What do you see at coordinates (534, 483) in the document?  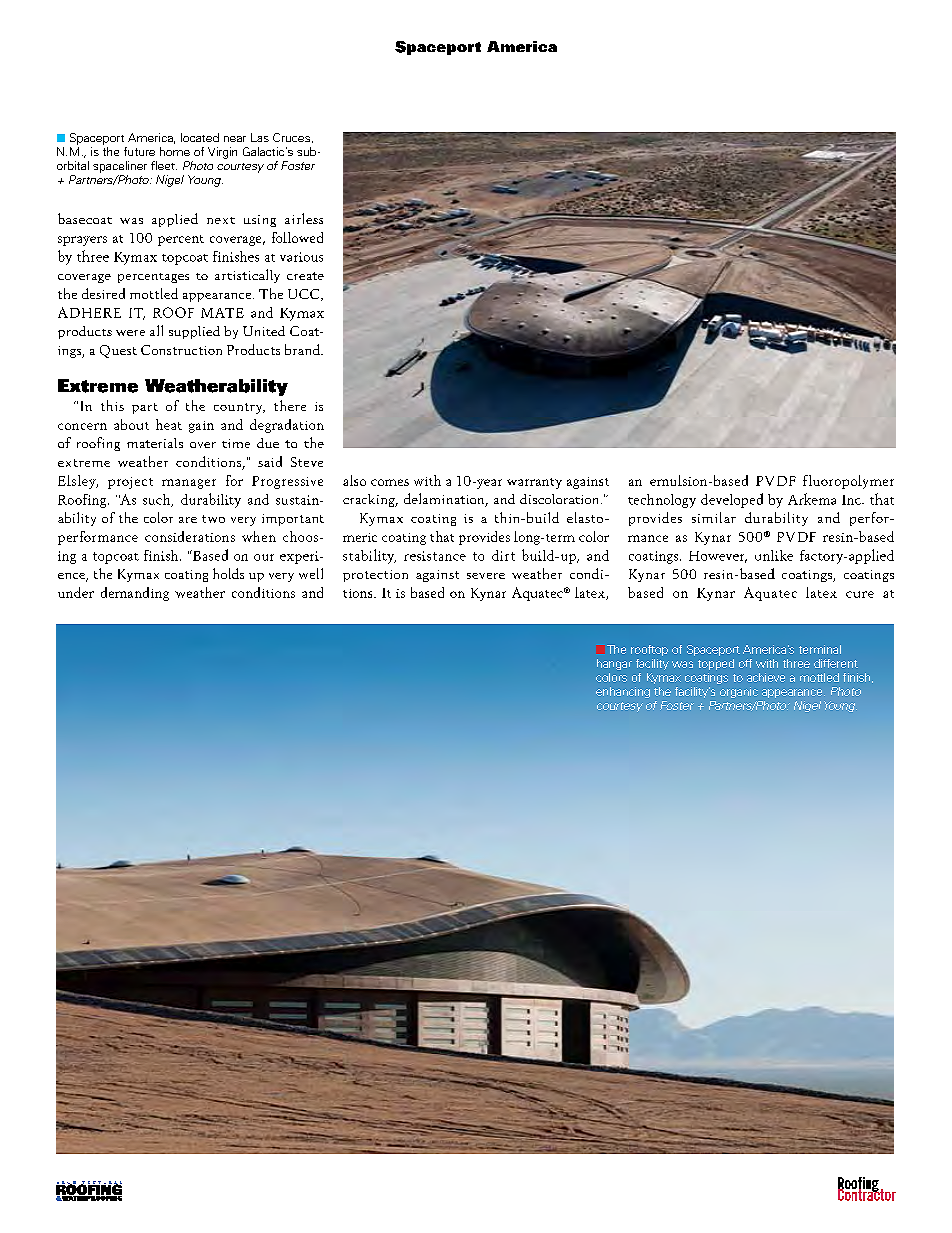 I see `warranty` at bounding box center [534, 483].
